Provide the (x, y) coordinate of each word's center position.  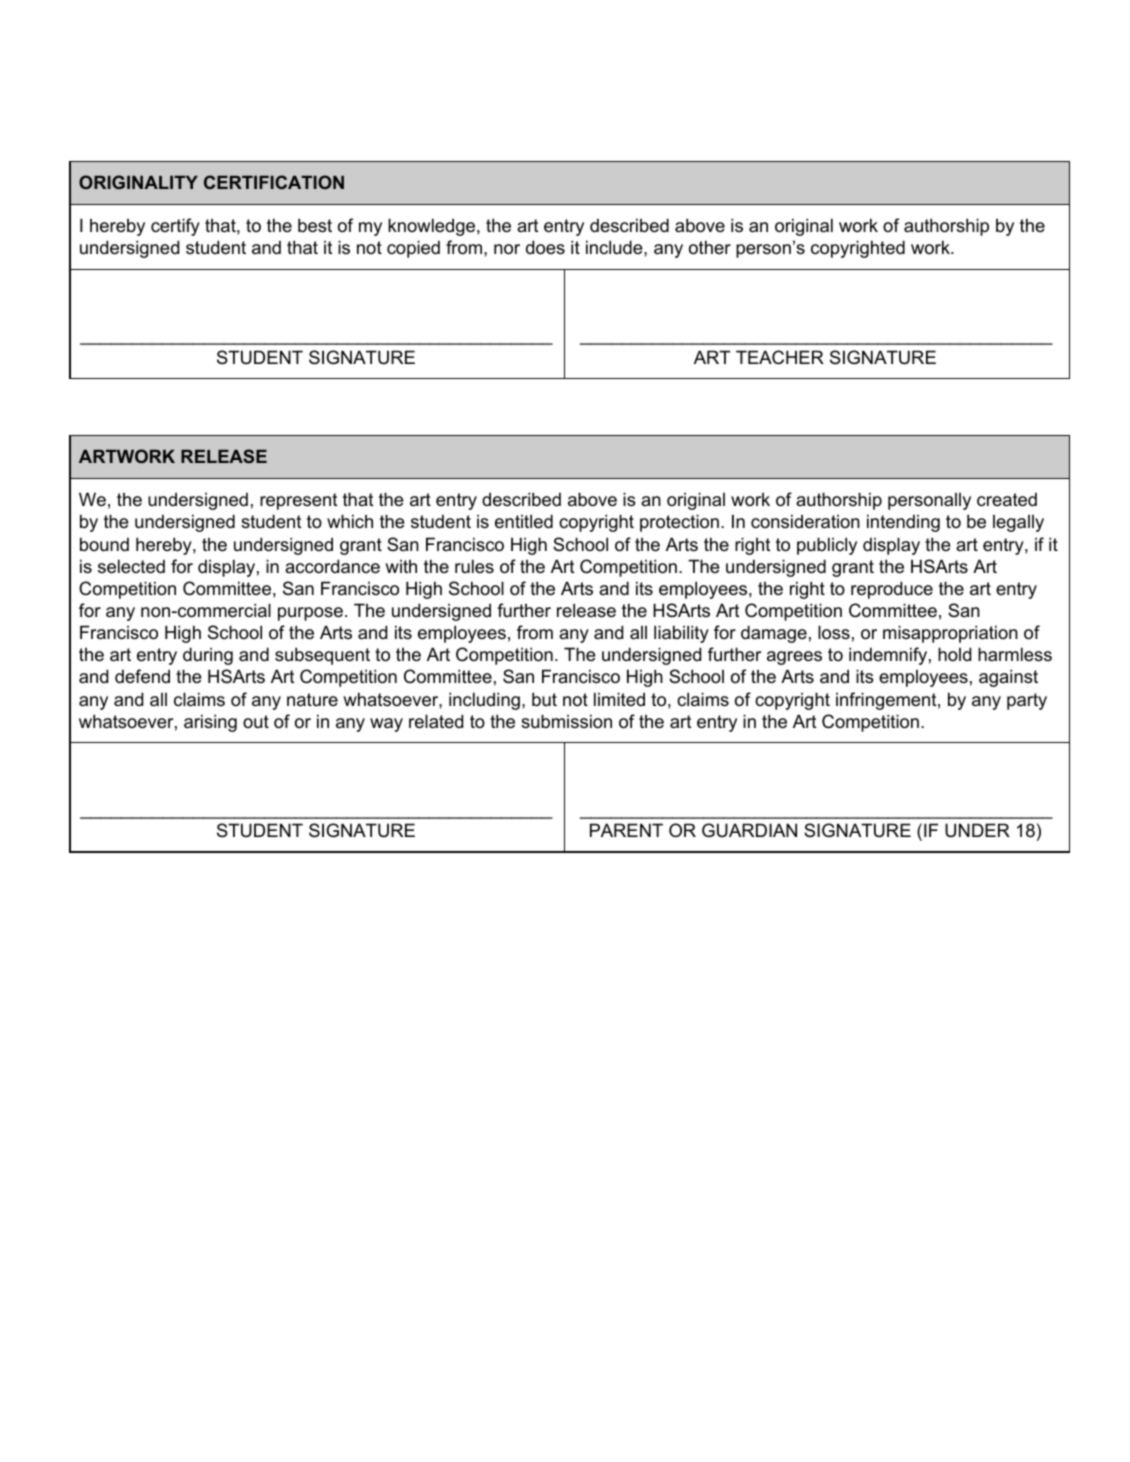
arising (210, 723)
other (710, 247)
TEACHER (780, 357)
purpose (310, 614)
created (1007, 499)
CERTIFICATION (274, 182)
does (545, 247)
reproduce (892, 590)
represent (298, 501)
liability (681, 634)
